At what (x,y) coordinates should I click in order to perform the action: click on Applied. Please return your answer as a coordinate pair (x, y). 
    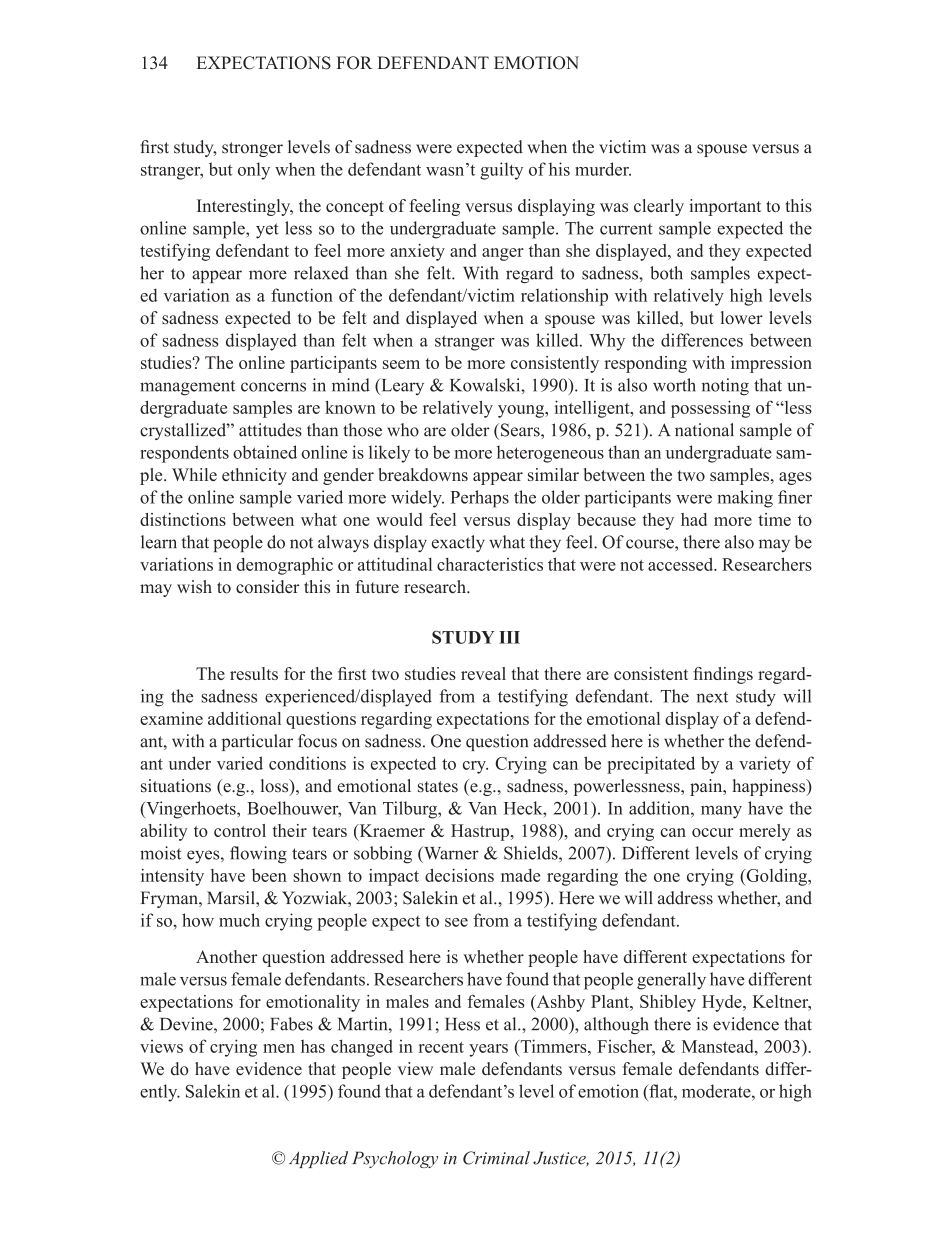
    Looking at the image, I should click on (318, 1159).
